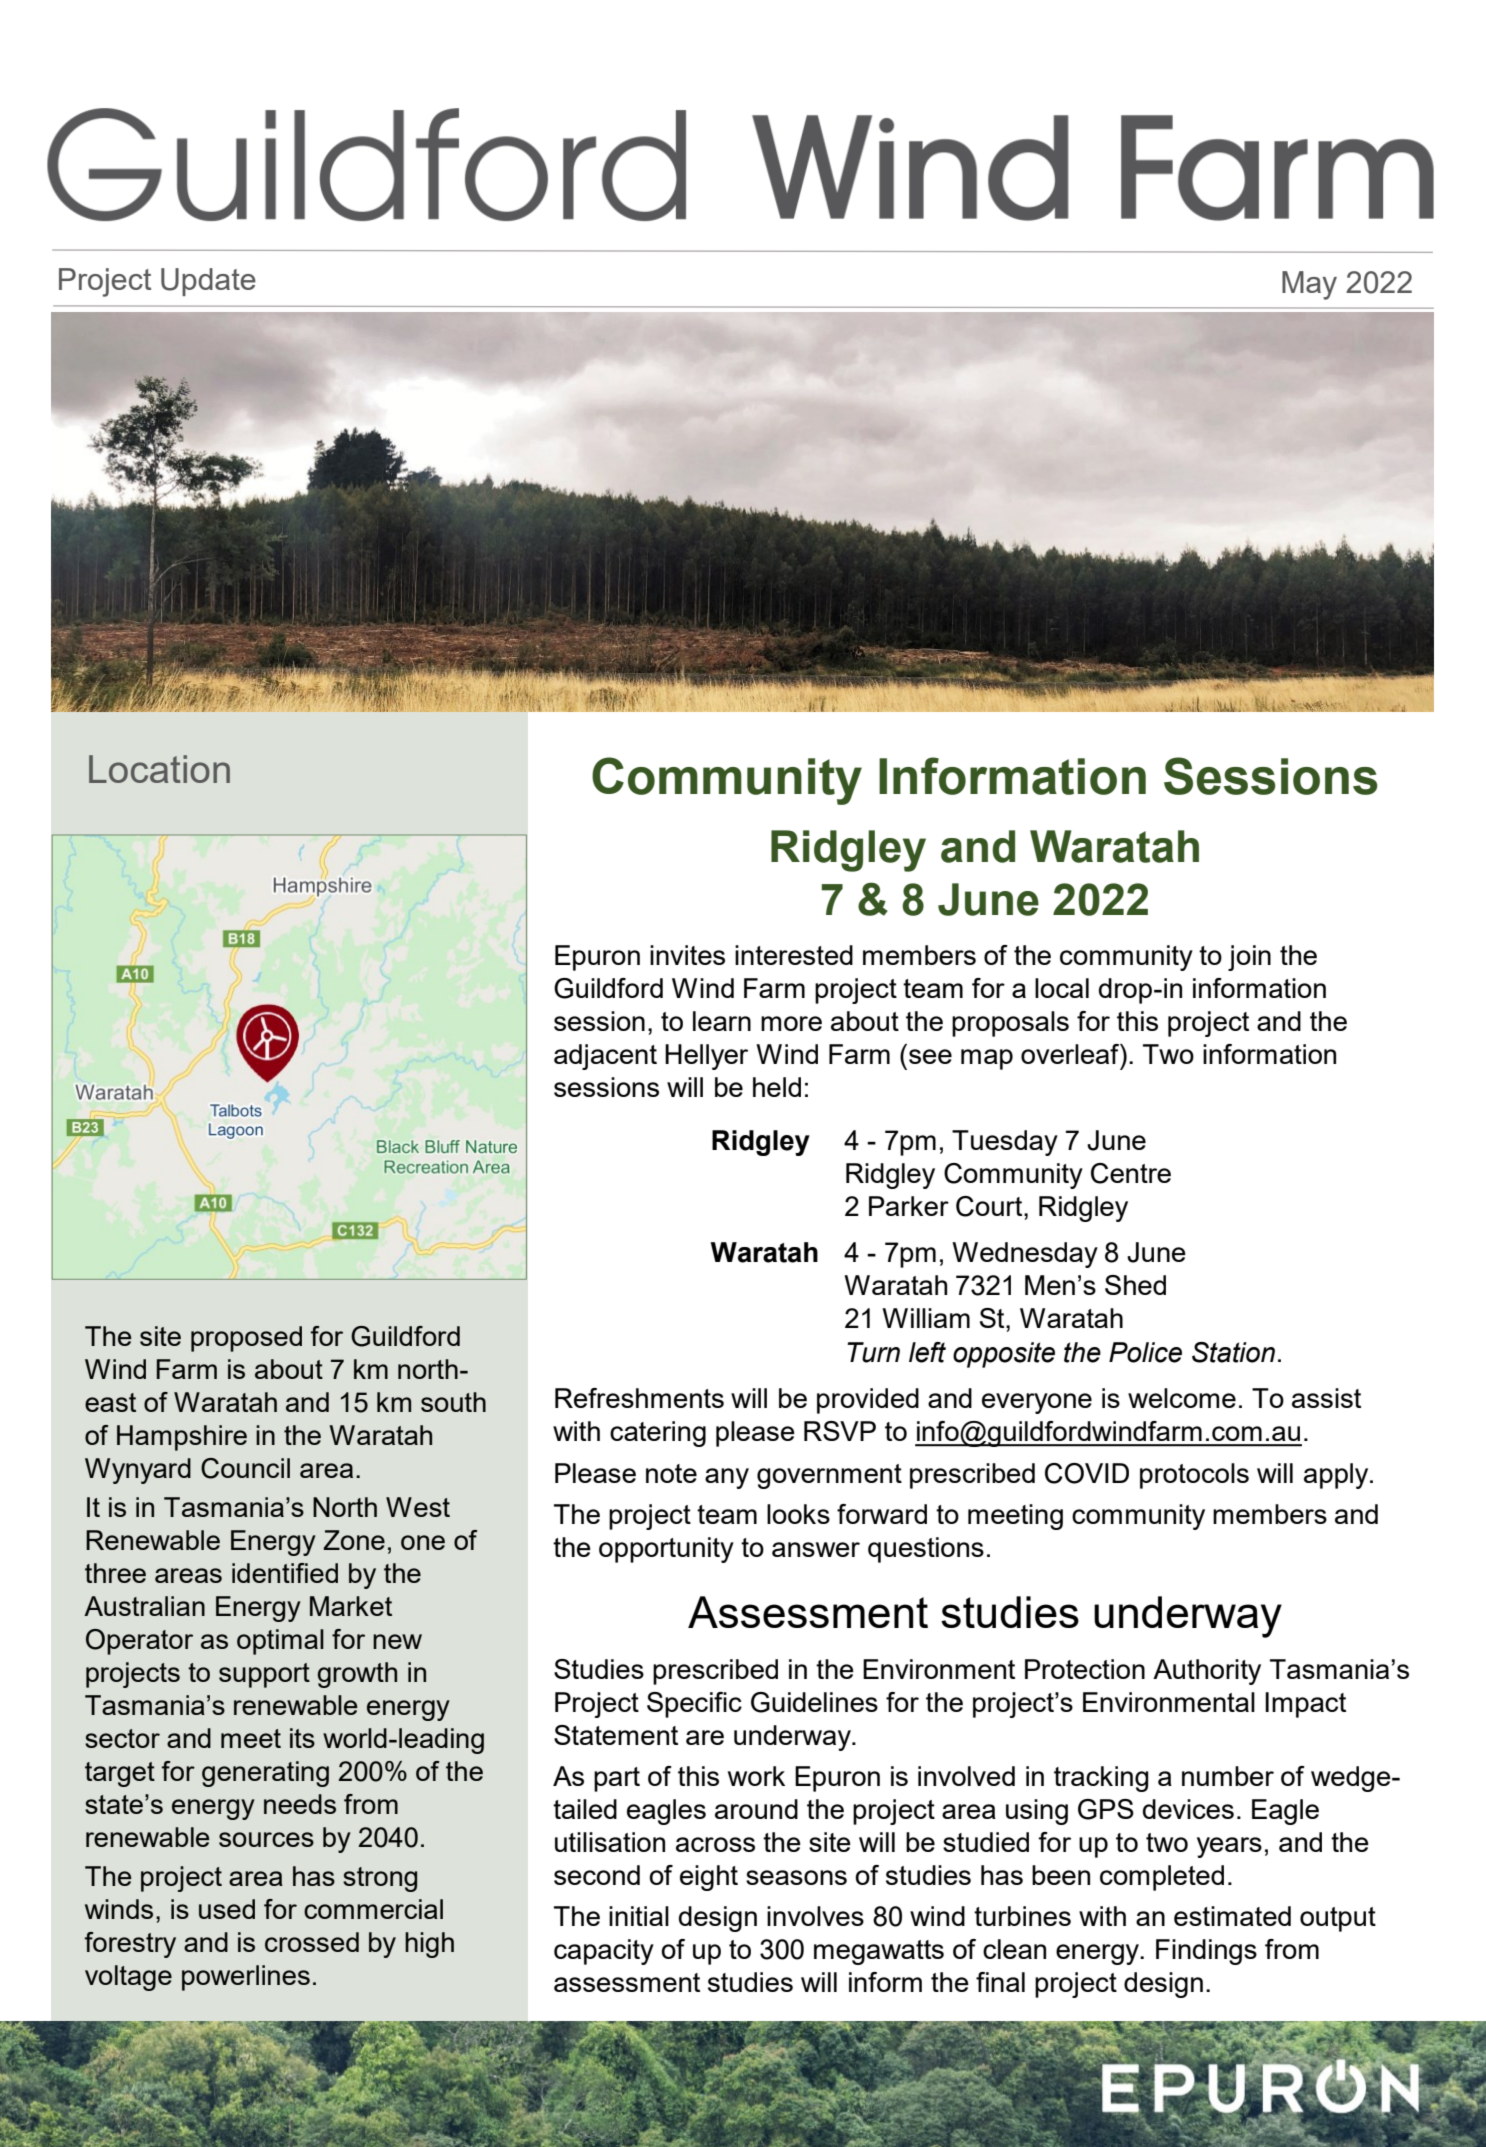 The width and height of the screenshot is (1486, 2147). I want to click on eight, so click(709, 1878).
